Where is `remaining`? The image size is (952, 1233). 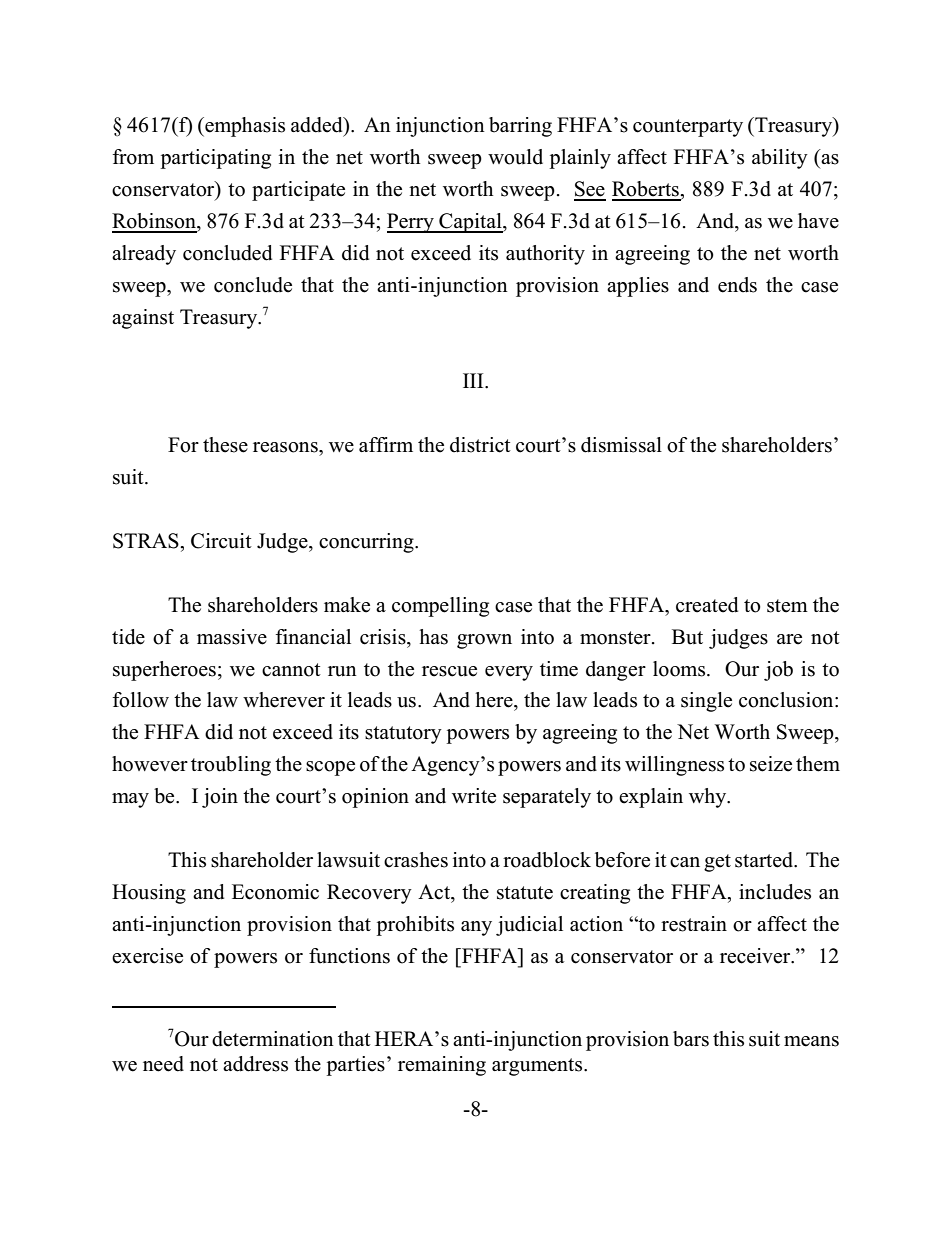
remaining is located at coordinates (442, 1066).
